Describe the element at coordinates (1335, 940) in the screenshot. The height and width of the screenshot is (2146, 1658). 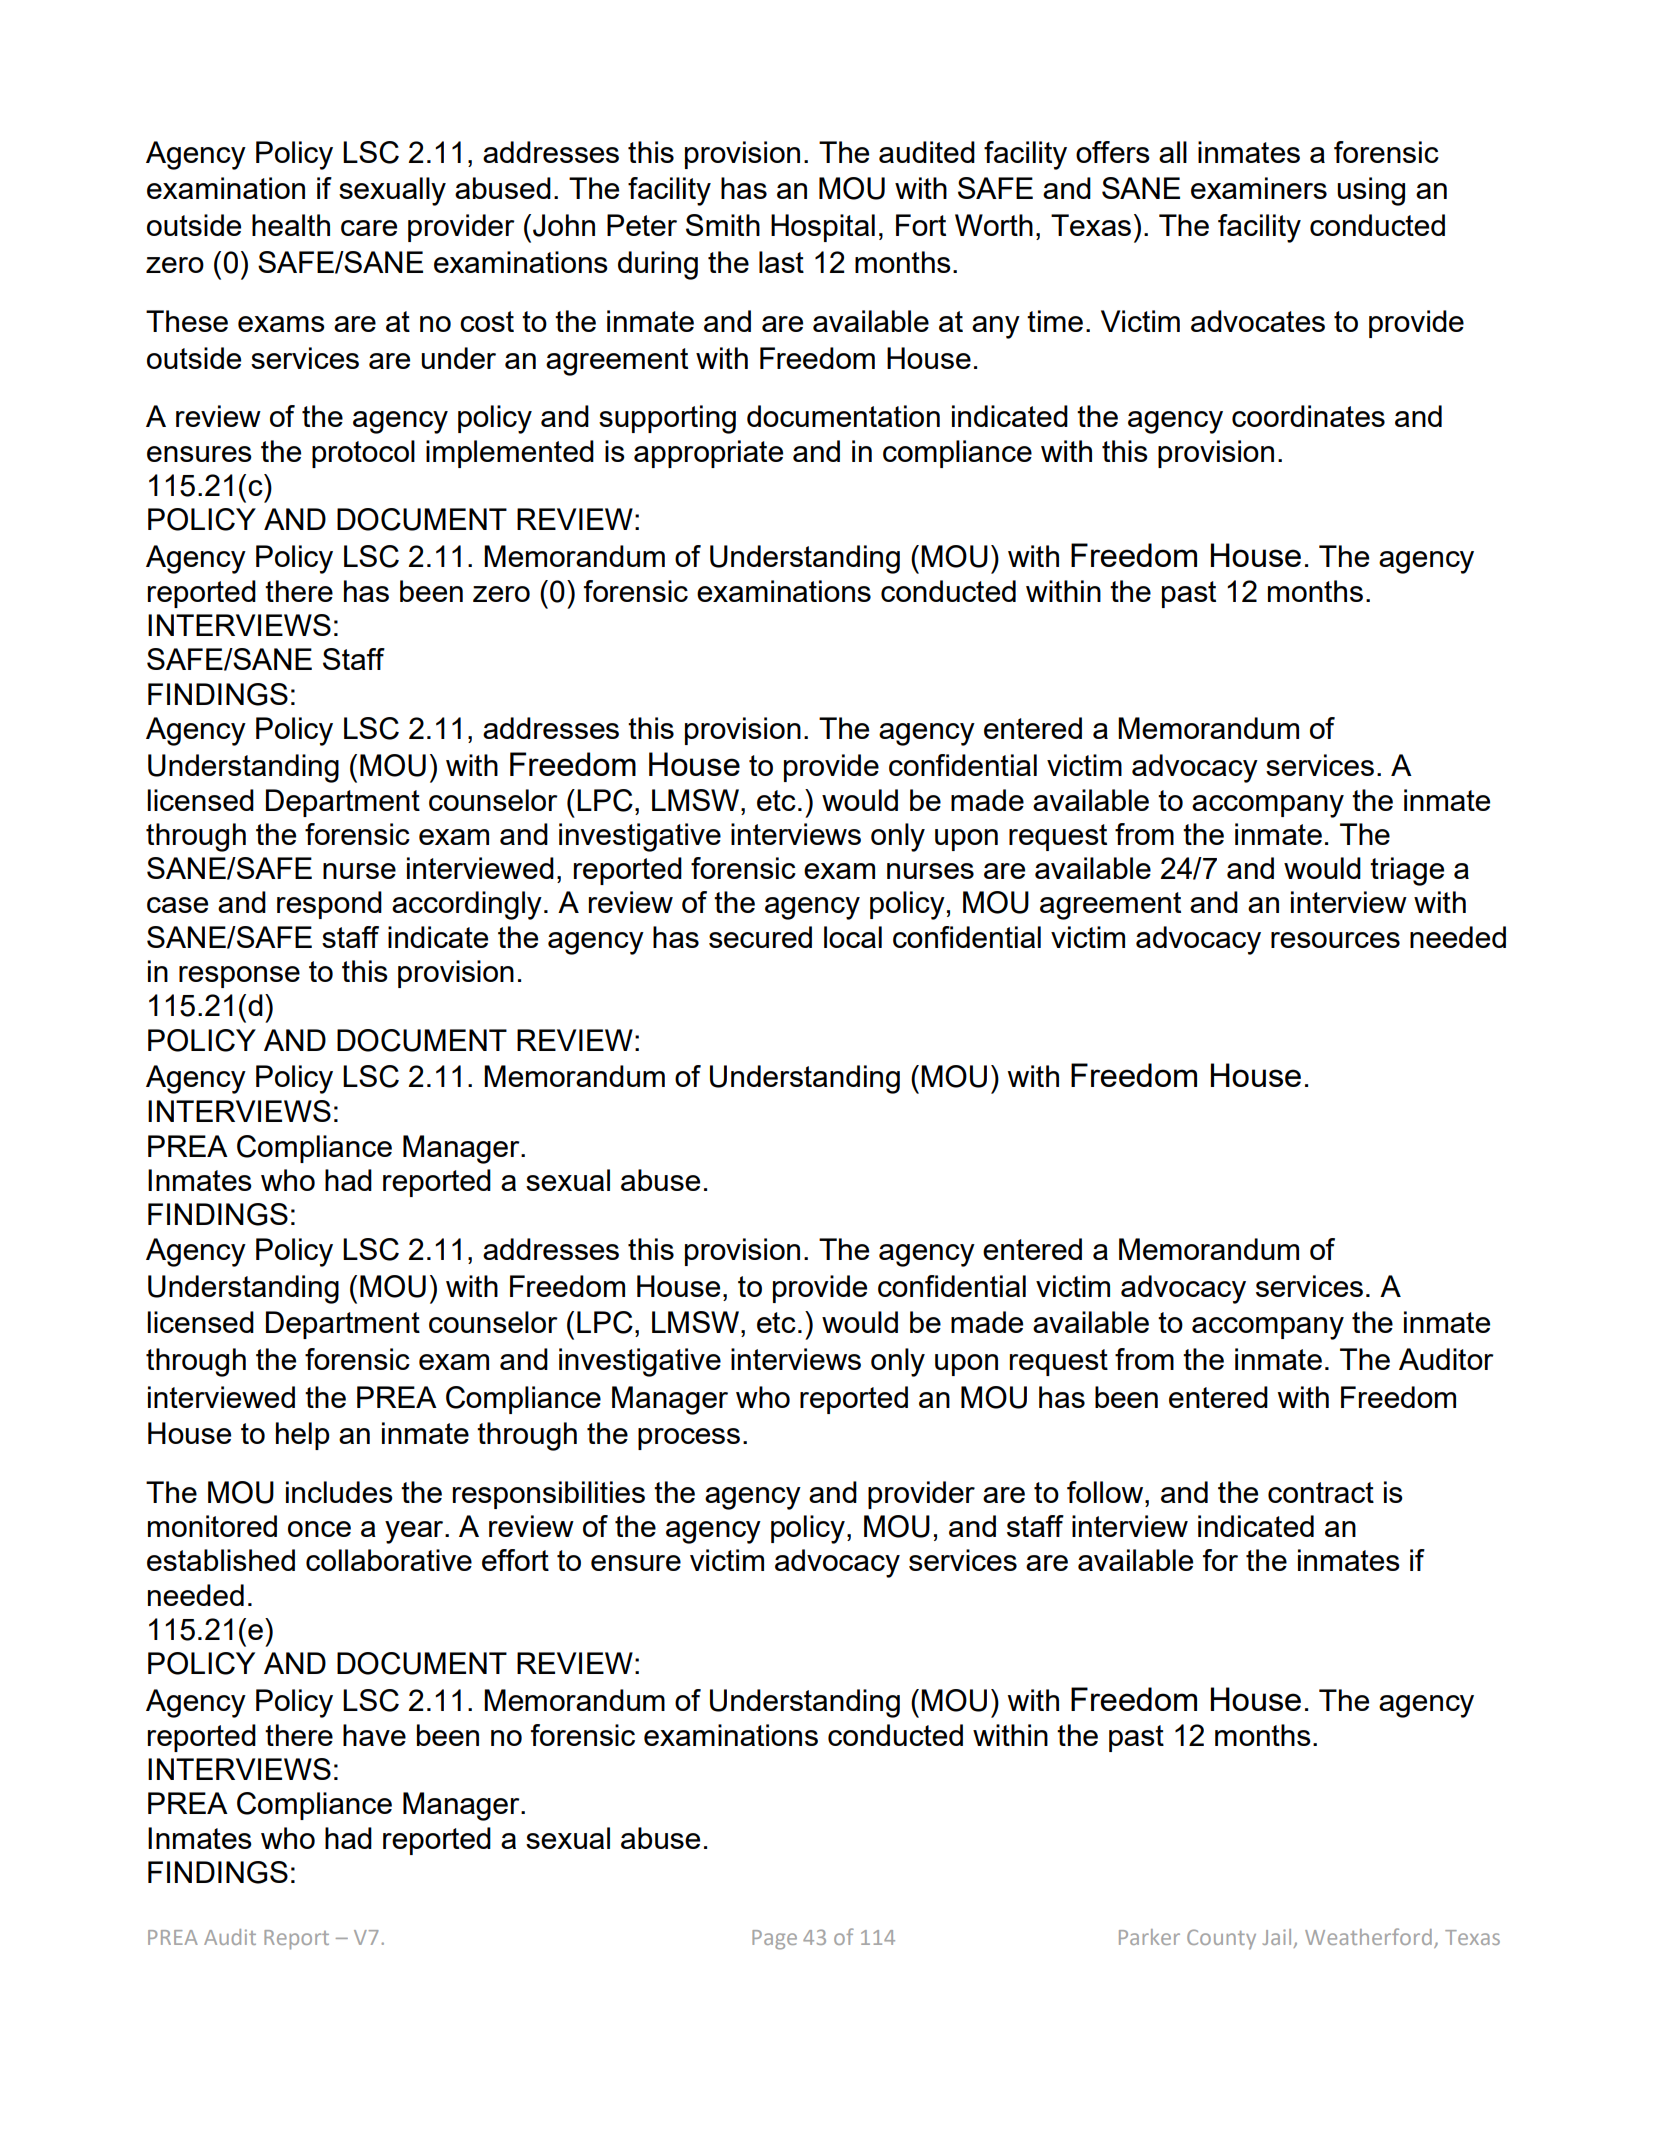
I see `resources` at that location.
